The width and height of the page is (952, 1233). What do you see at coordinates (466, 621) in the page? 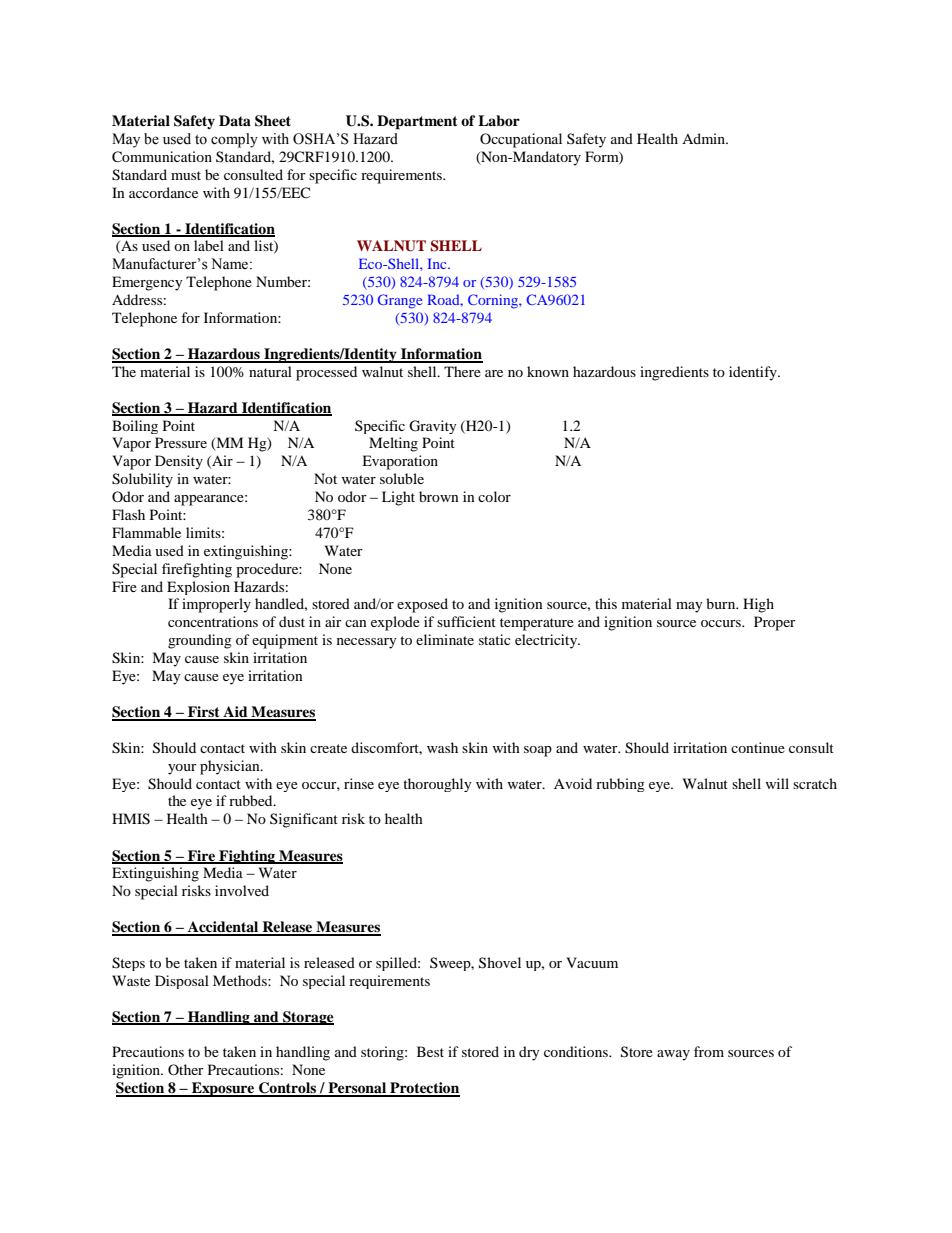
I see `sufficient` at bounding box center [466, 621].
